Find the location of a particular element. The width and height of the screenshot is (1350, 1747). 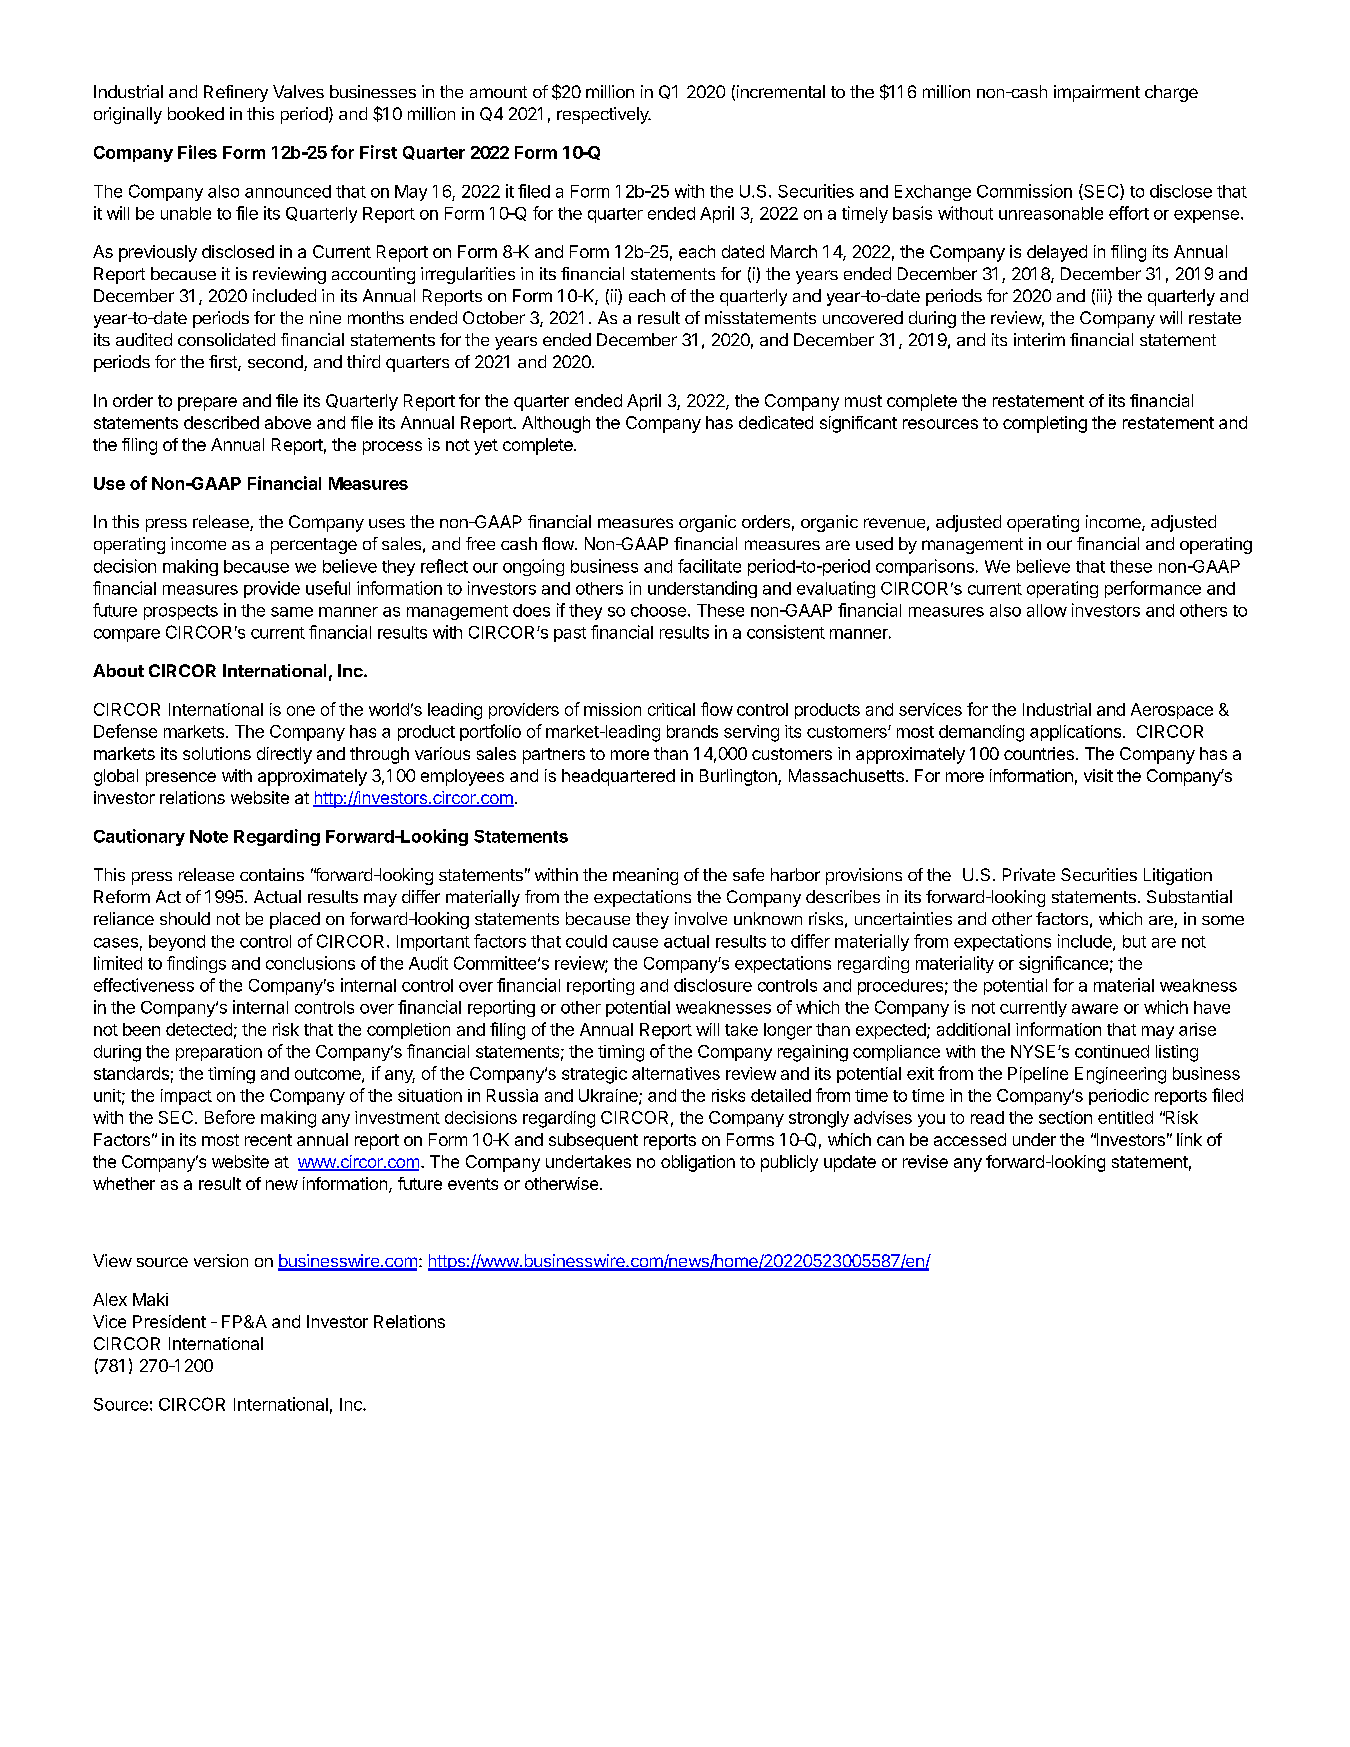

obligation is located at coordinates (698, 1163).
